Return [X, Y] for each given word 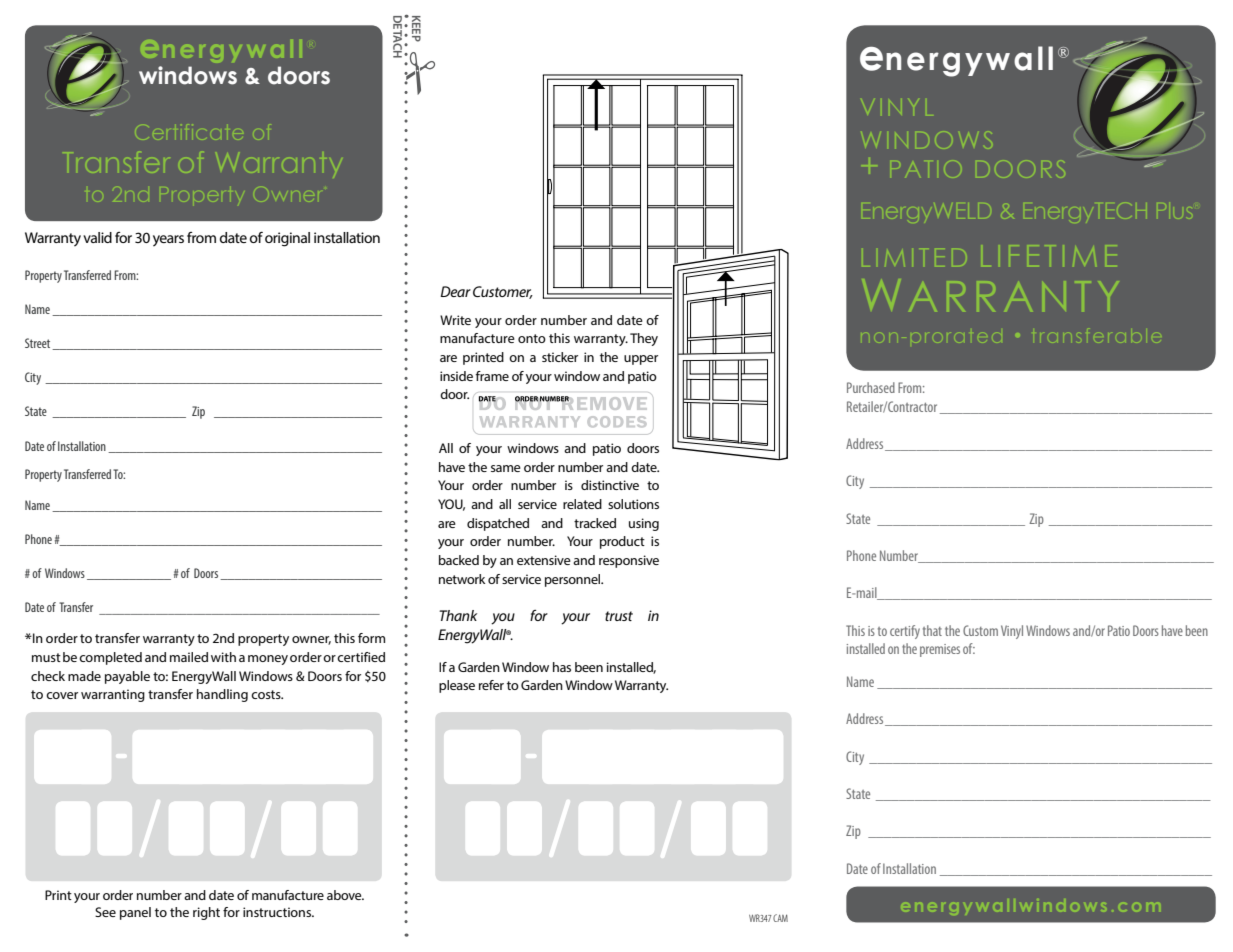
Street [39, 344]
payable [127, 677]
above [345, 895]
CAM [780, 918]
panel [135, 913]
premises [940, 650]
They [644, 339]
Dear [455, 291]
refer [491, 685]
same [506, 468]
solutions [633, 504]
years [168, 241]
